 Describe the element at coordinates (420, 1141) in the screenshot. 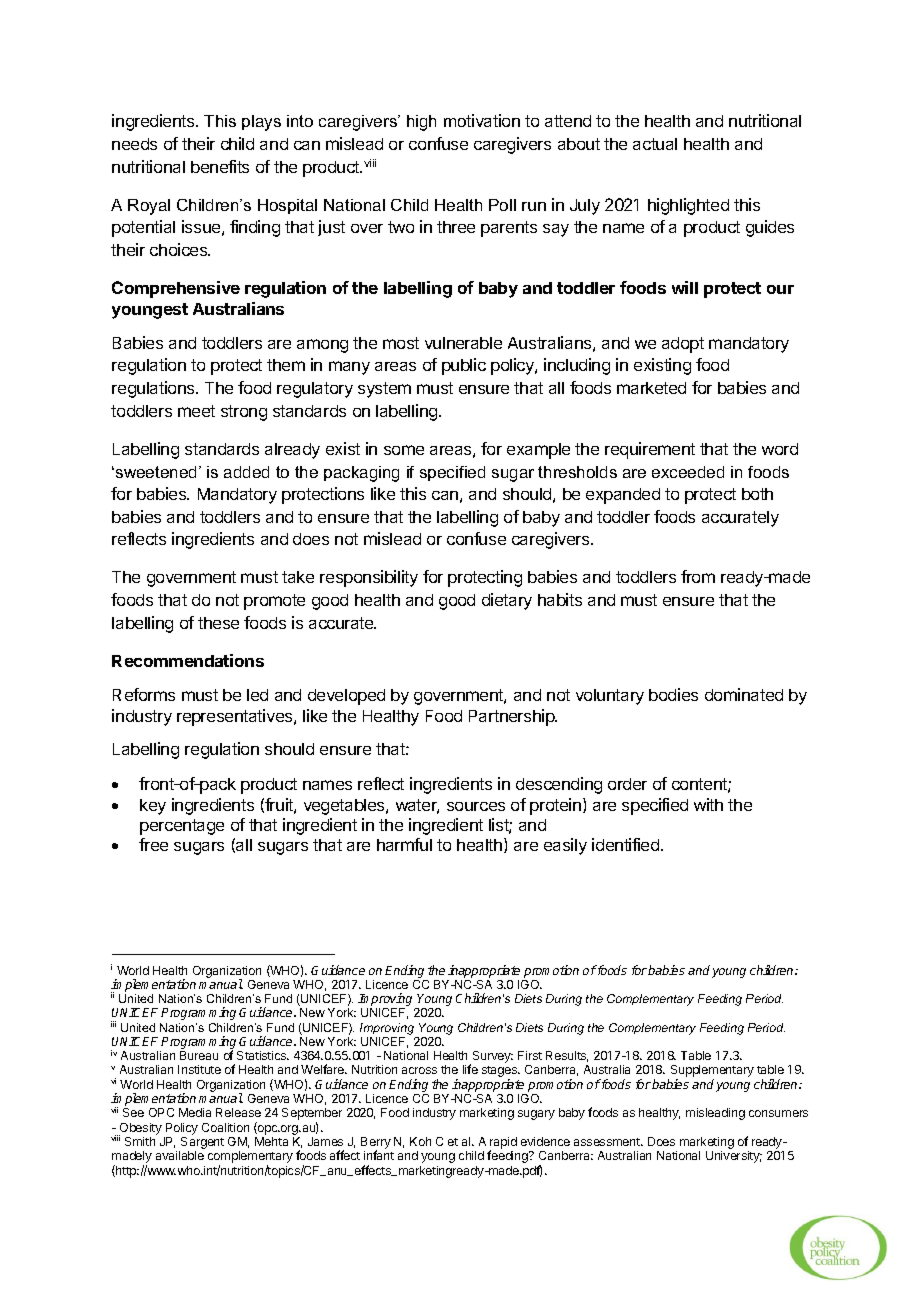

I see `Koh` at that location.
